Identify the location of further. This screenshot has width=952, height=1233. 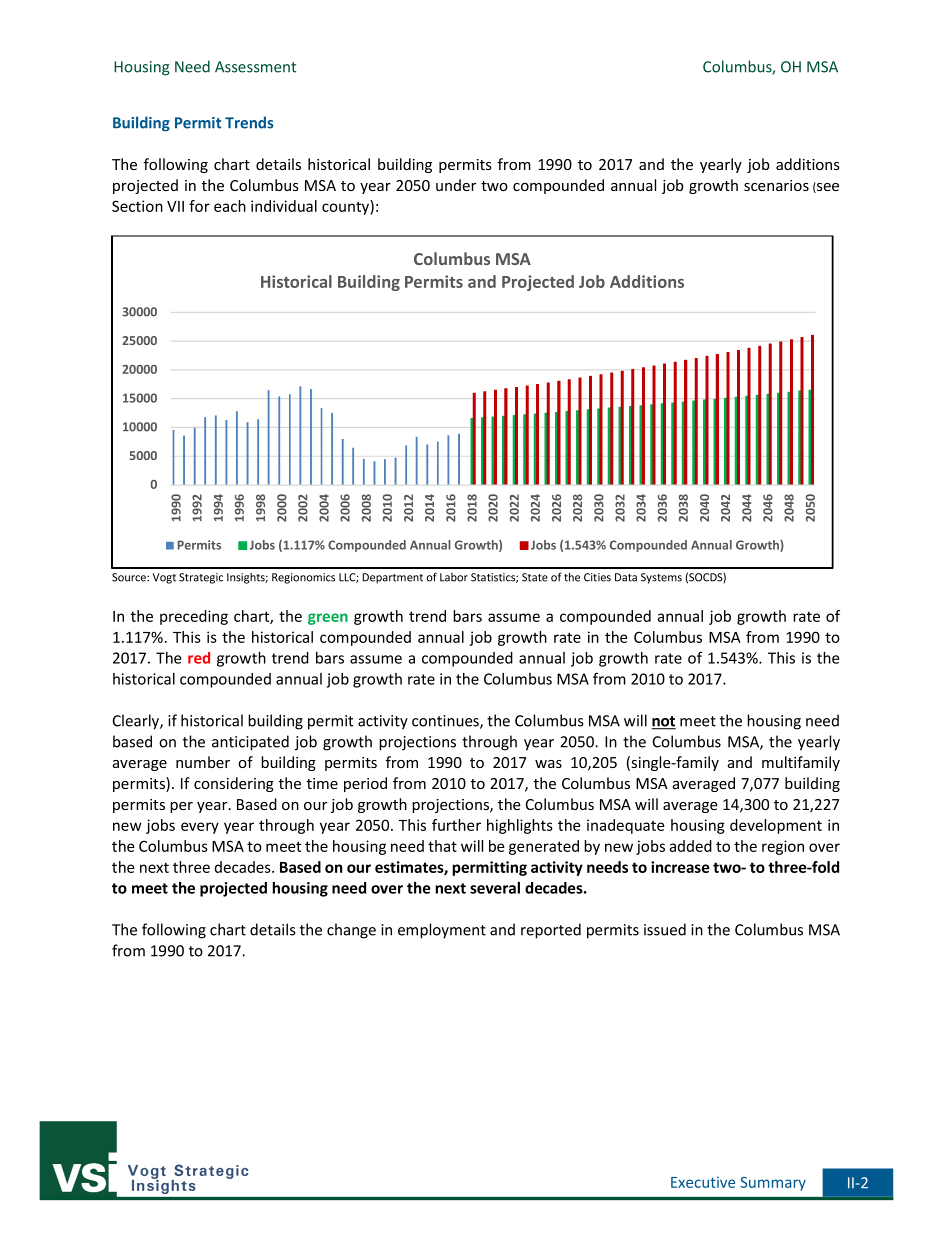
(456, 825).
